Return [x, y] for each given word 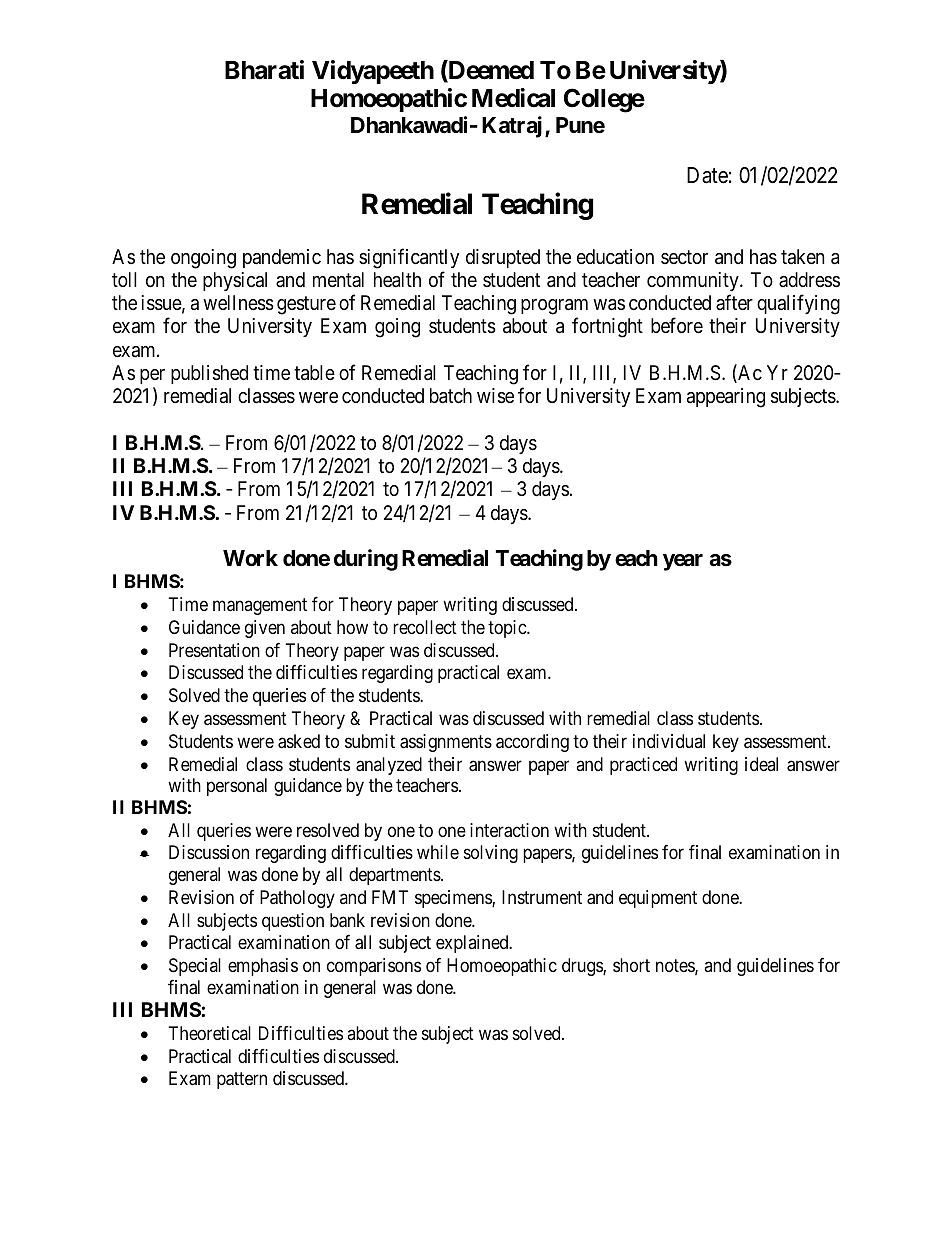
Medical [513, 98]
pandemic [282, 258]
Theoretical [210, 1033]
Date [707, 175]
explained [473, 944]
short [631, 965]
